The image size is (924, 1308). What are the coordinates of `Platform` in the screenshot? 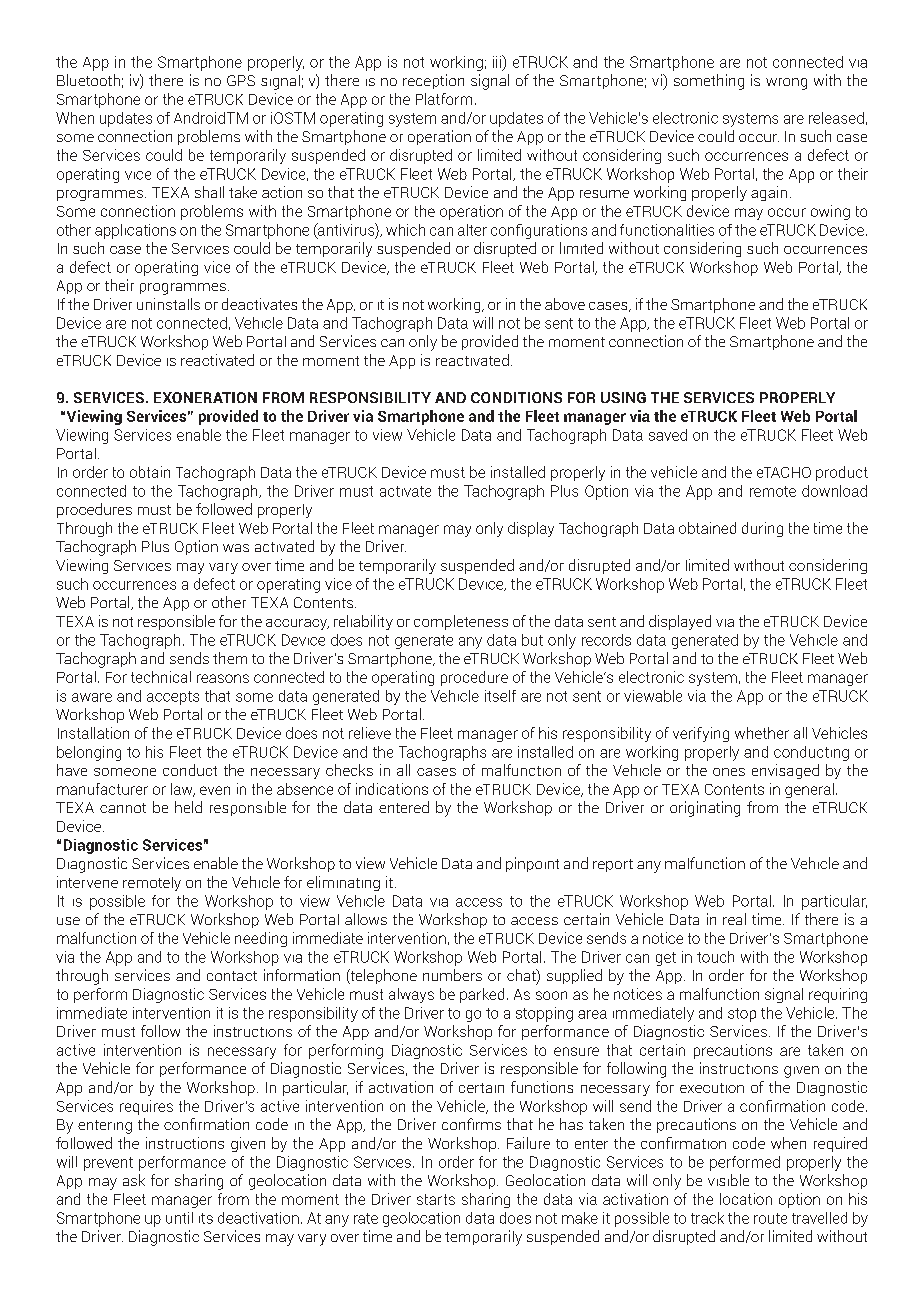 It's located at (444, 99).
